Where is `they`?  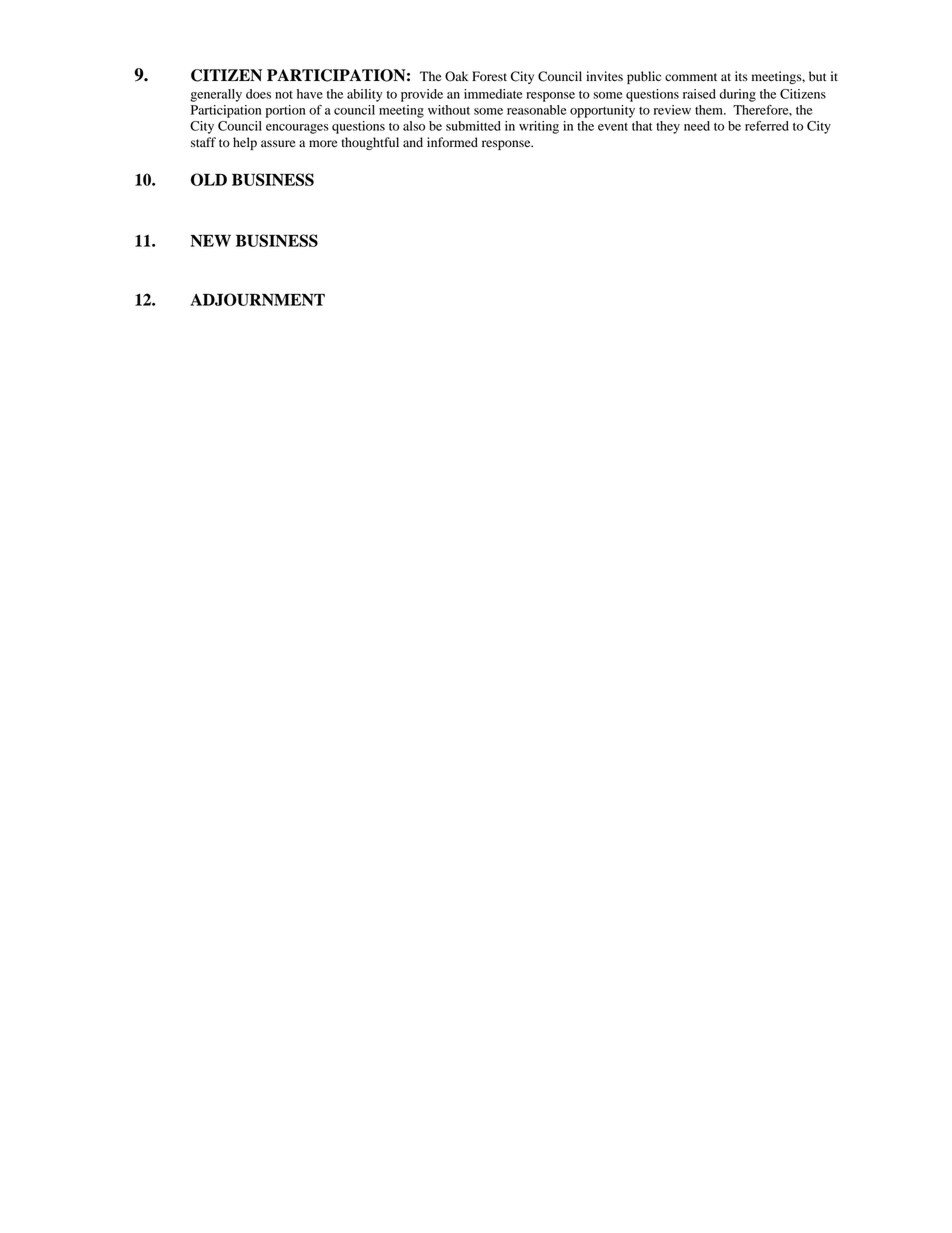 they is located at coordinates (668, 127).
